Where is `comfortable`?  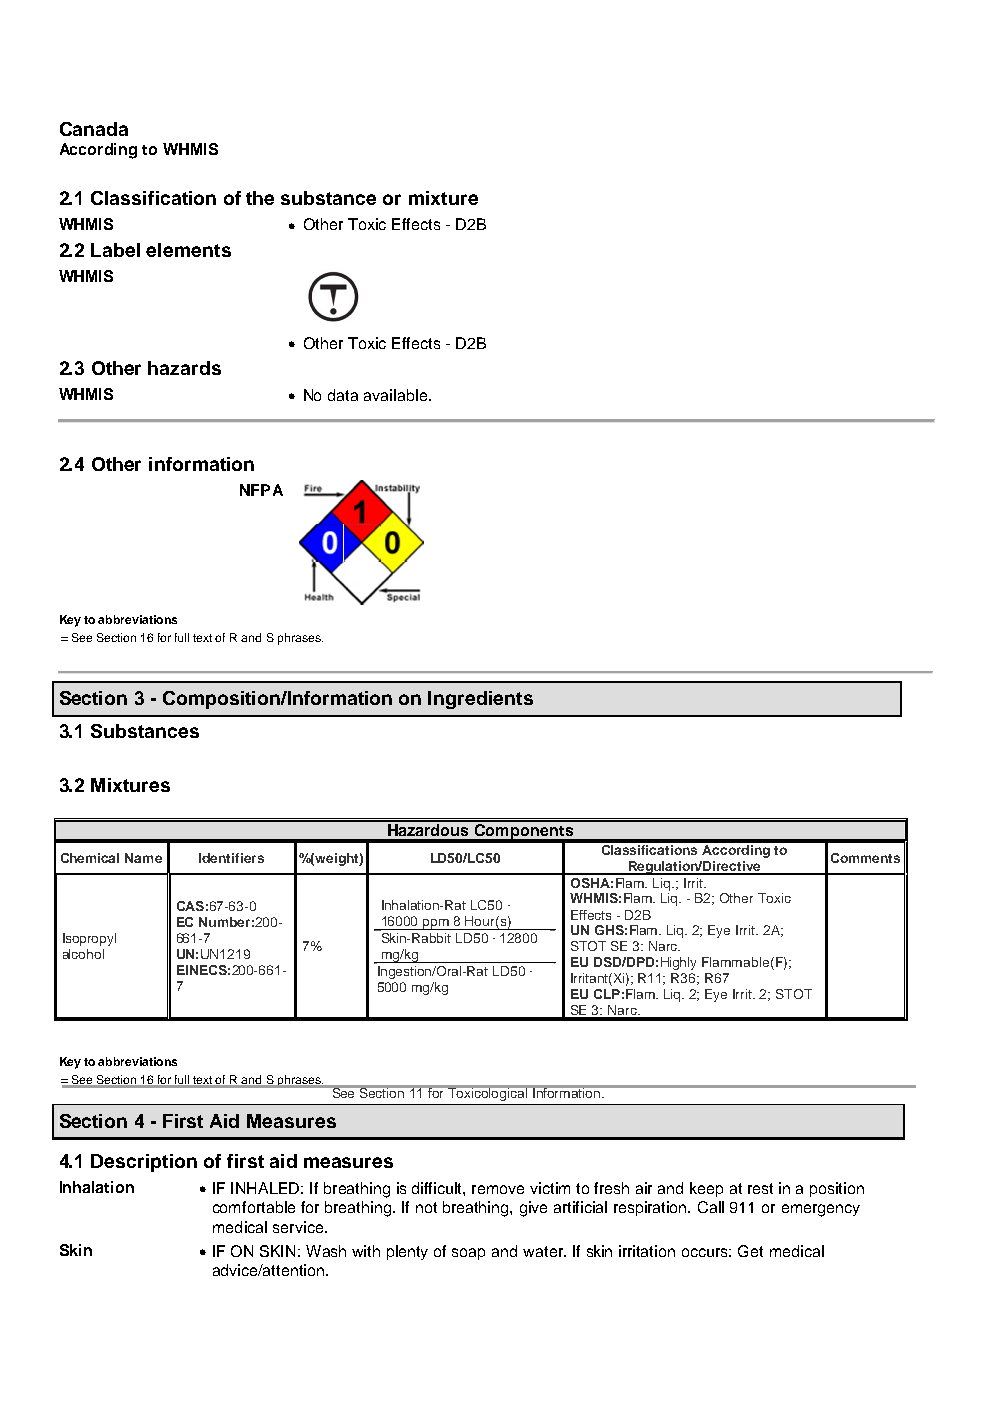
comfortable is located at coordinates (254, 1207).
